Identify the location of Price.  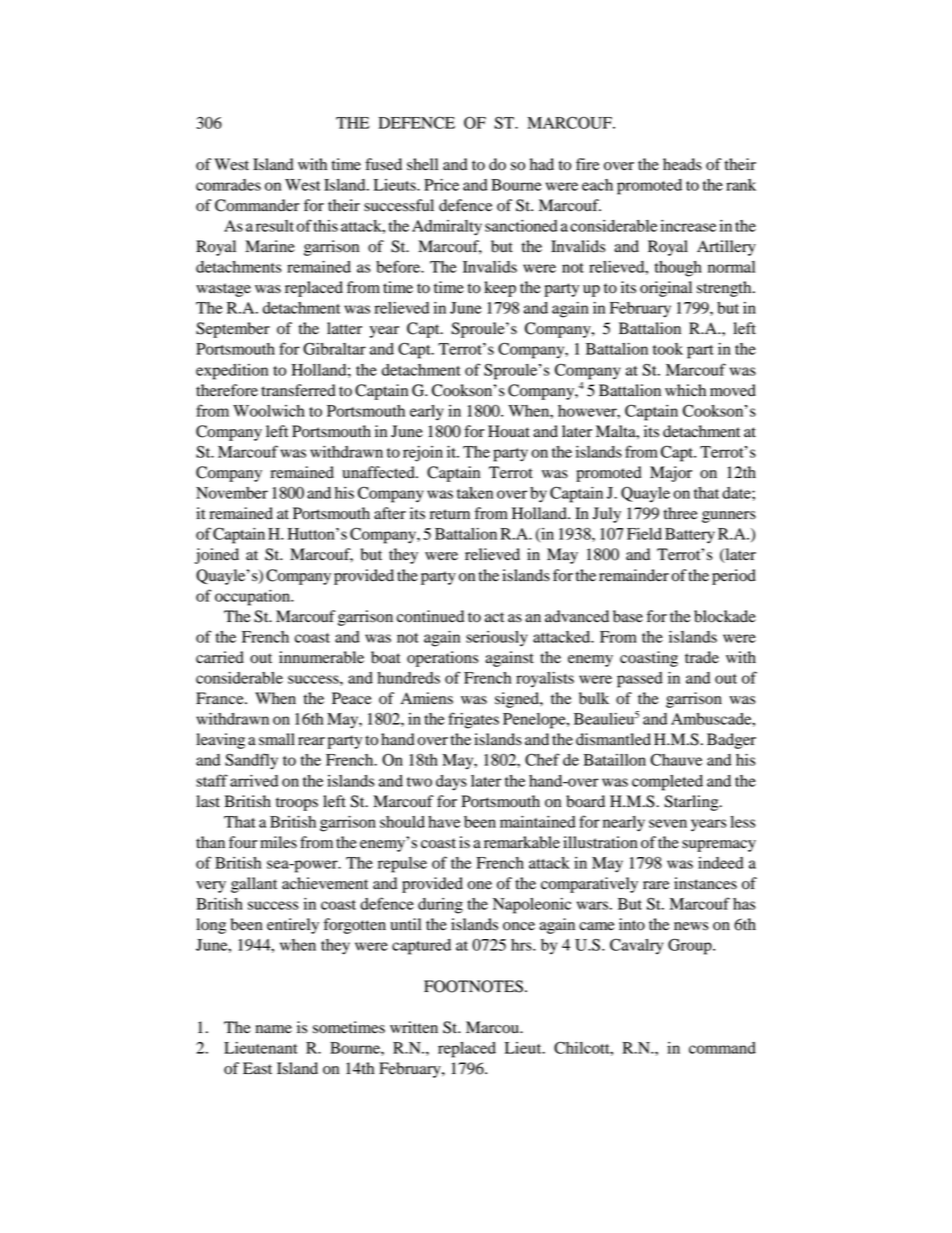
(441, 185).
